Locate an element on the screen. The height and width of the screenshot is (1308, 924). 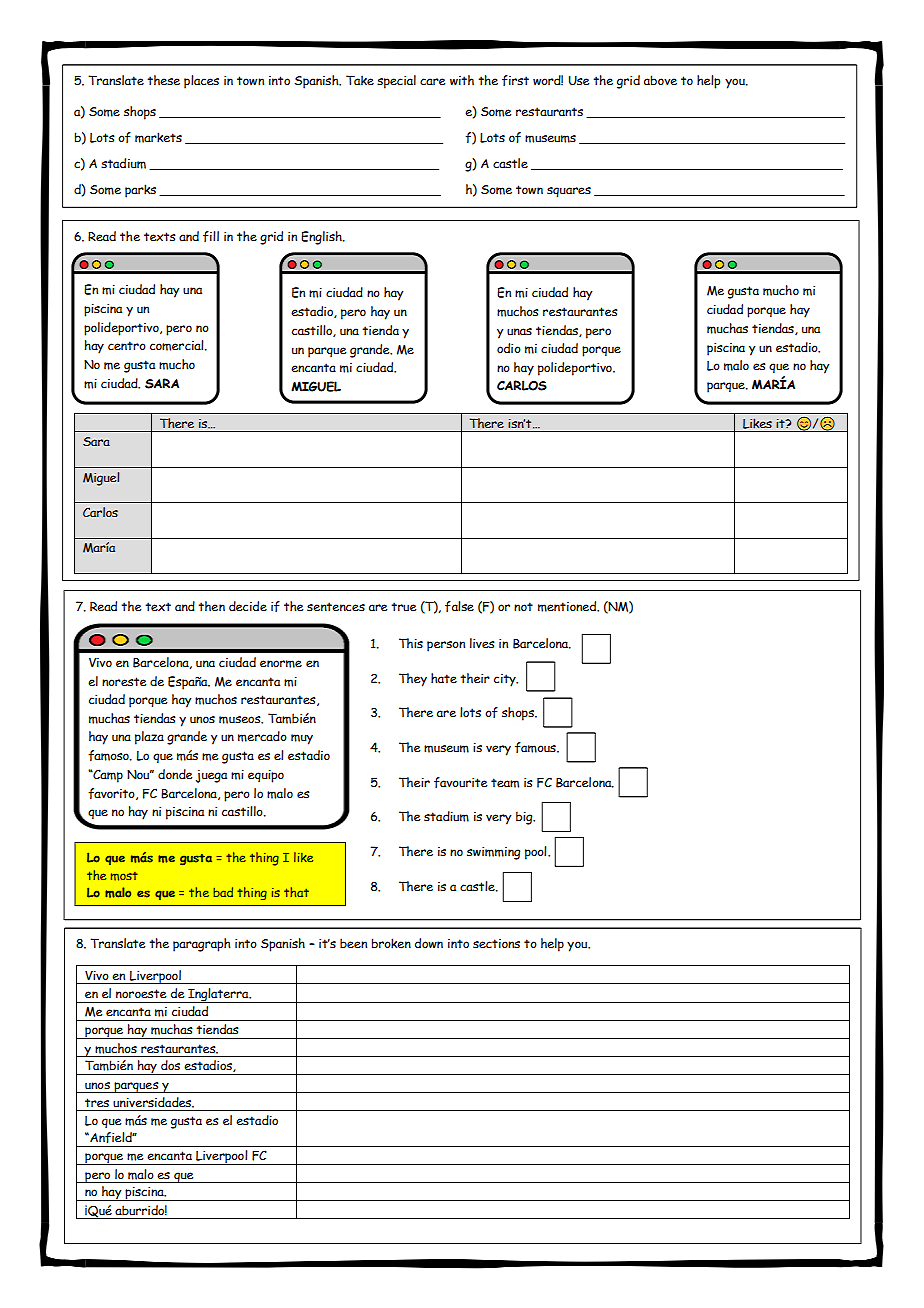
special is located at coordinates (396, 82).
